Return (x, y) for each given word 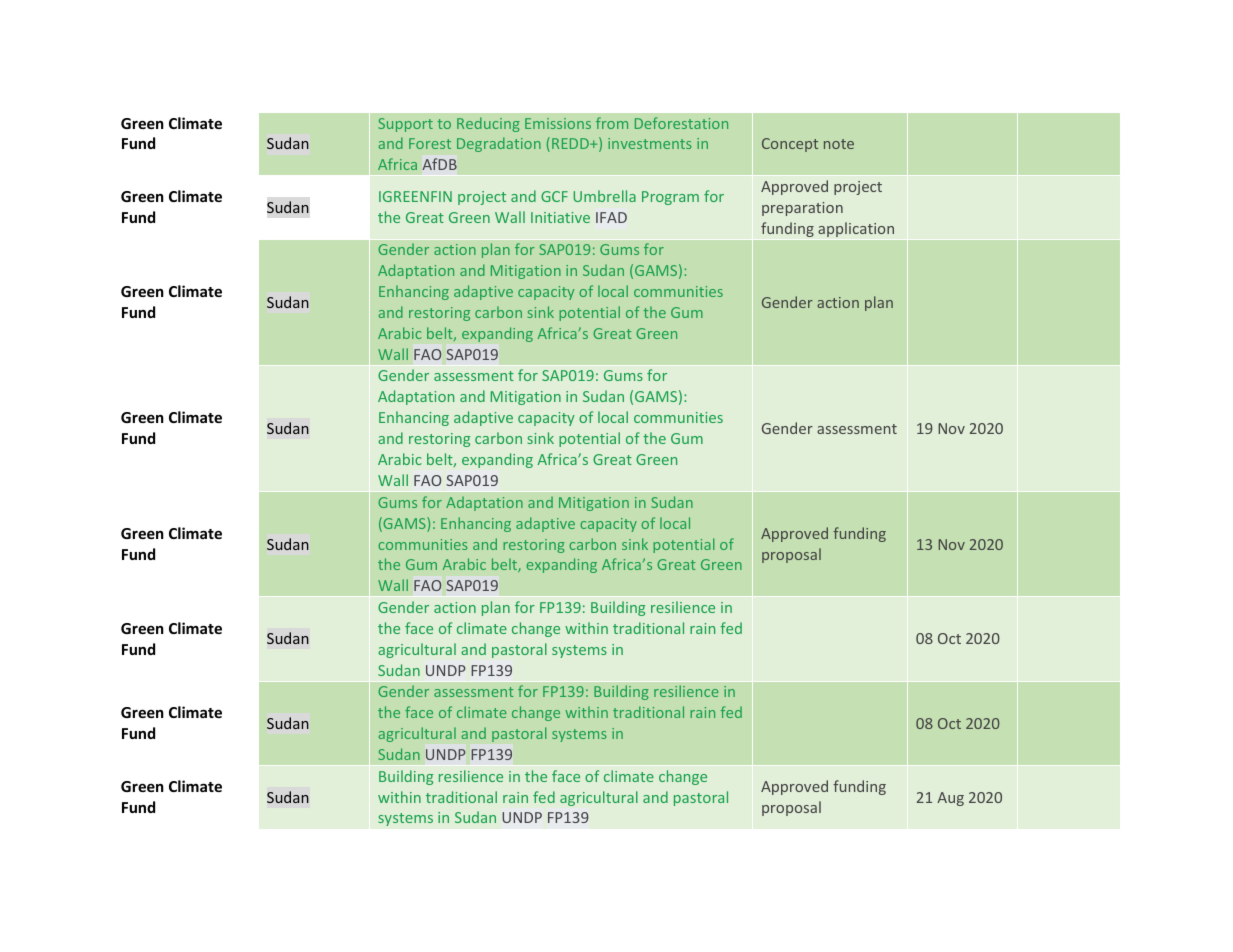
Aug (950, 799)
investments (650, 143)
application (856, 229)
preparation (802, 209)
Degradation (499, 144)
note (839, 144)
